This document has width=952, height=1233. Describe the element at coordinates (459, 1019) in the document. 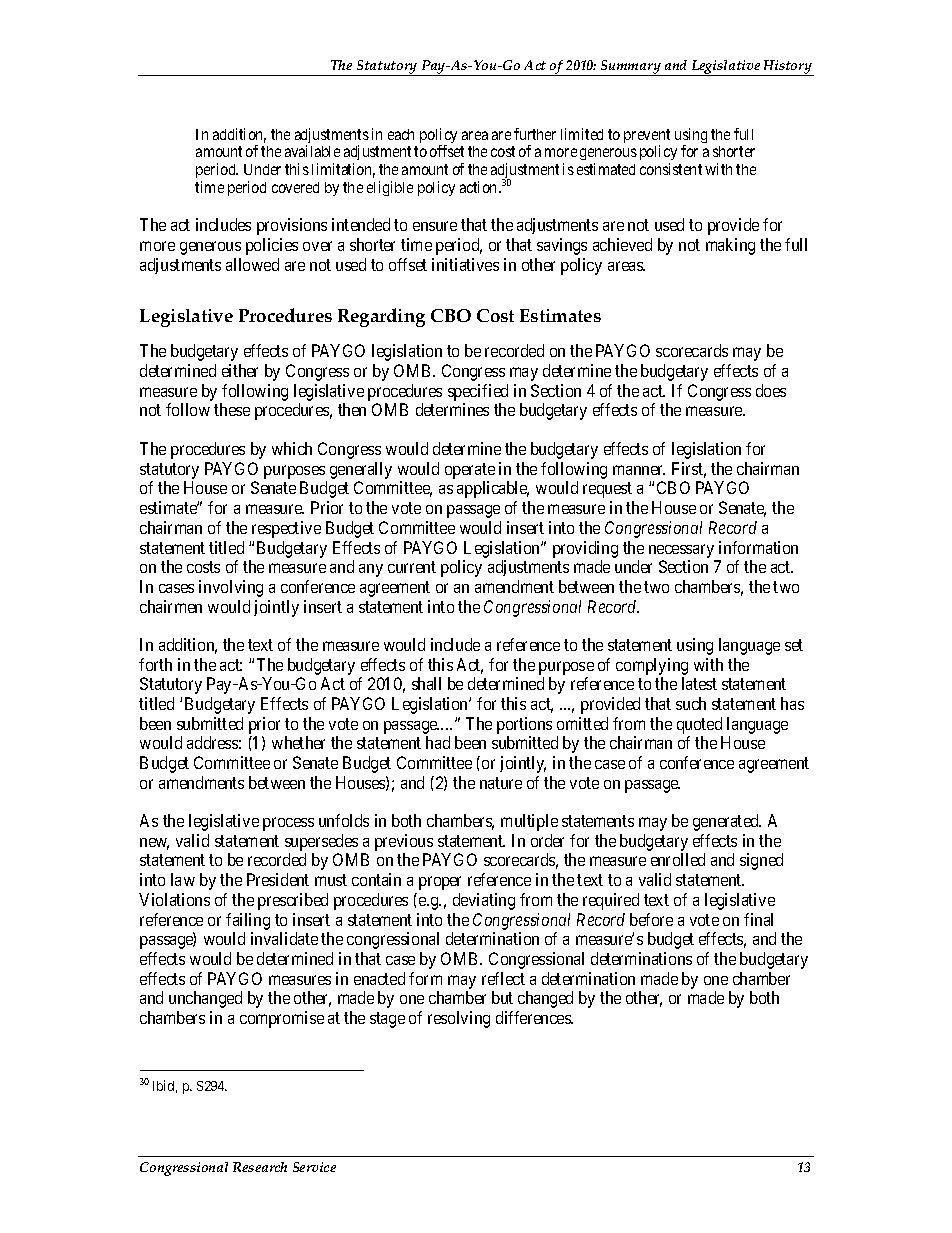

I see `resolving` at that location.
